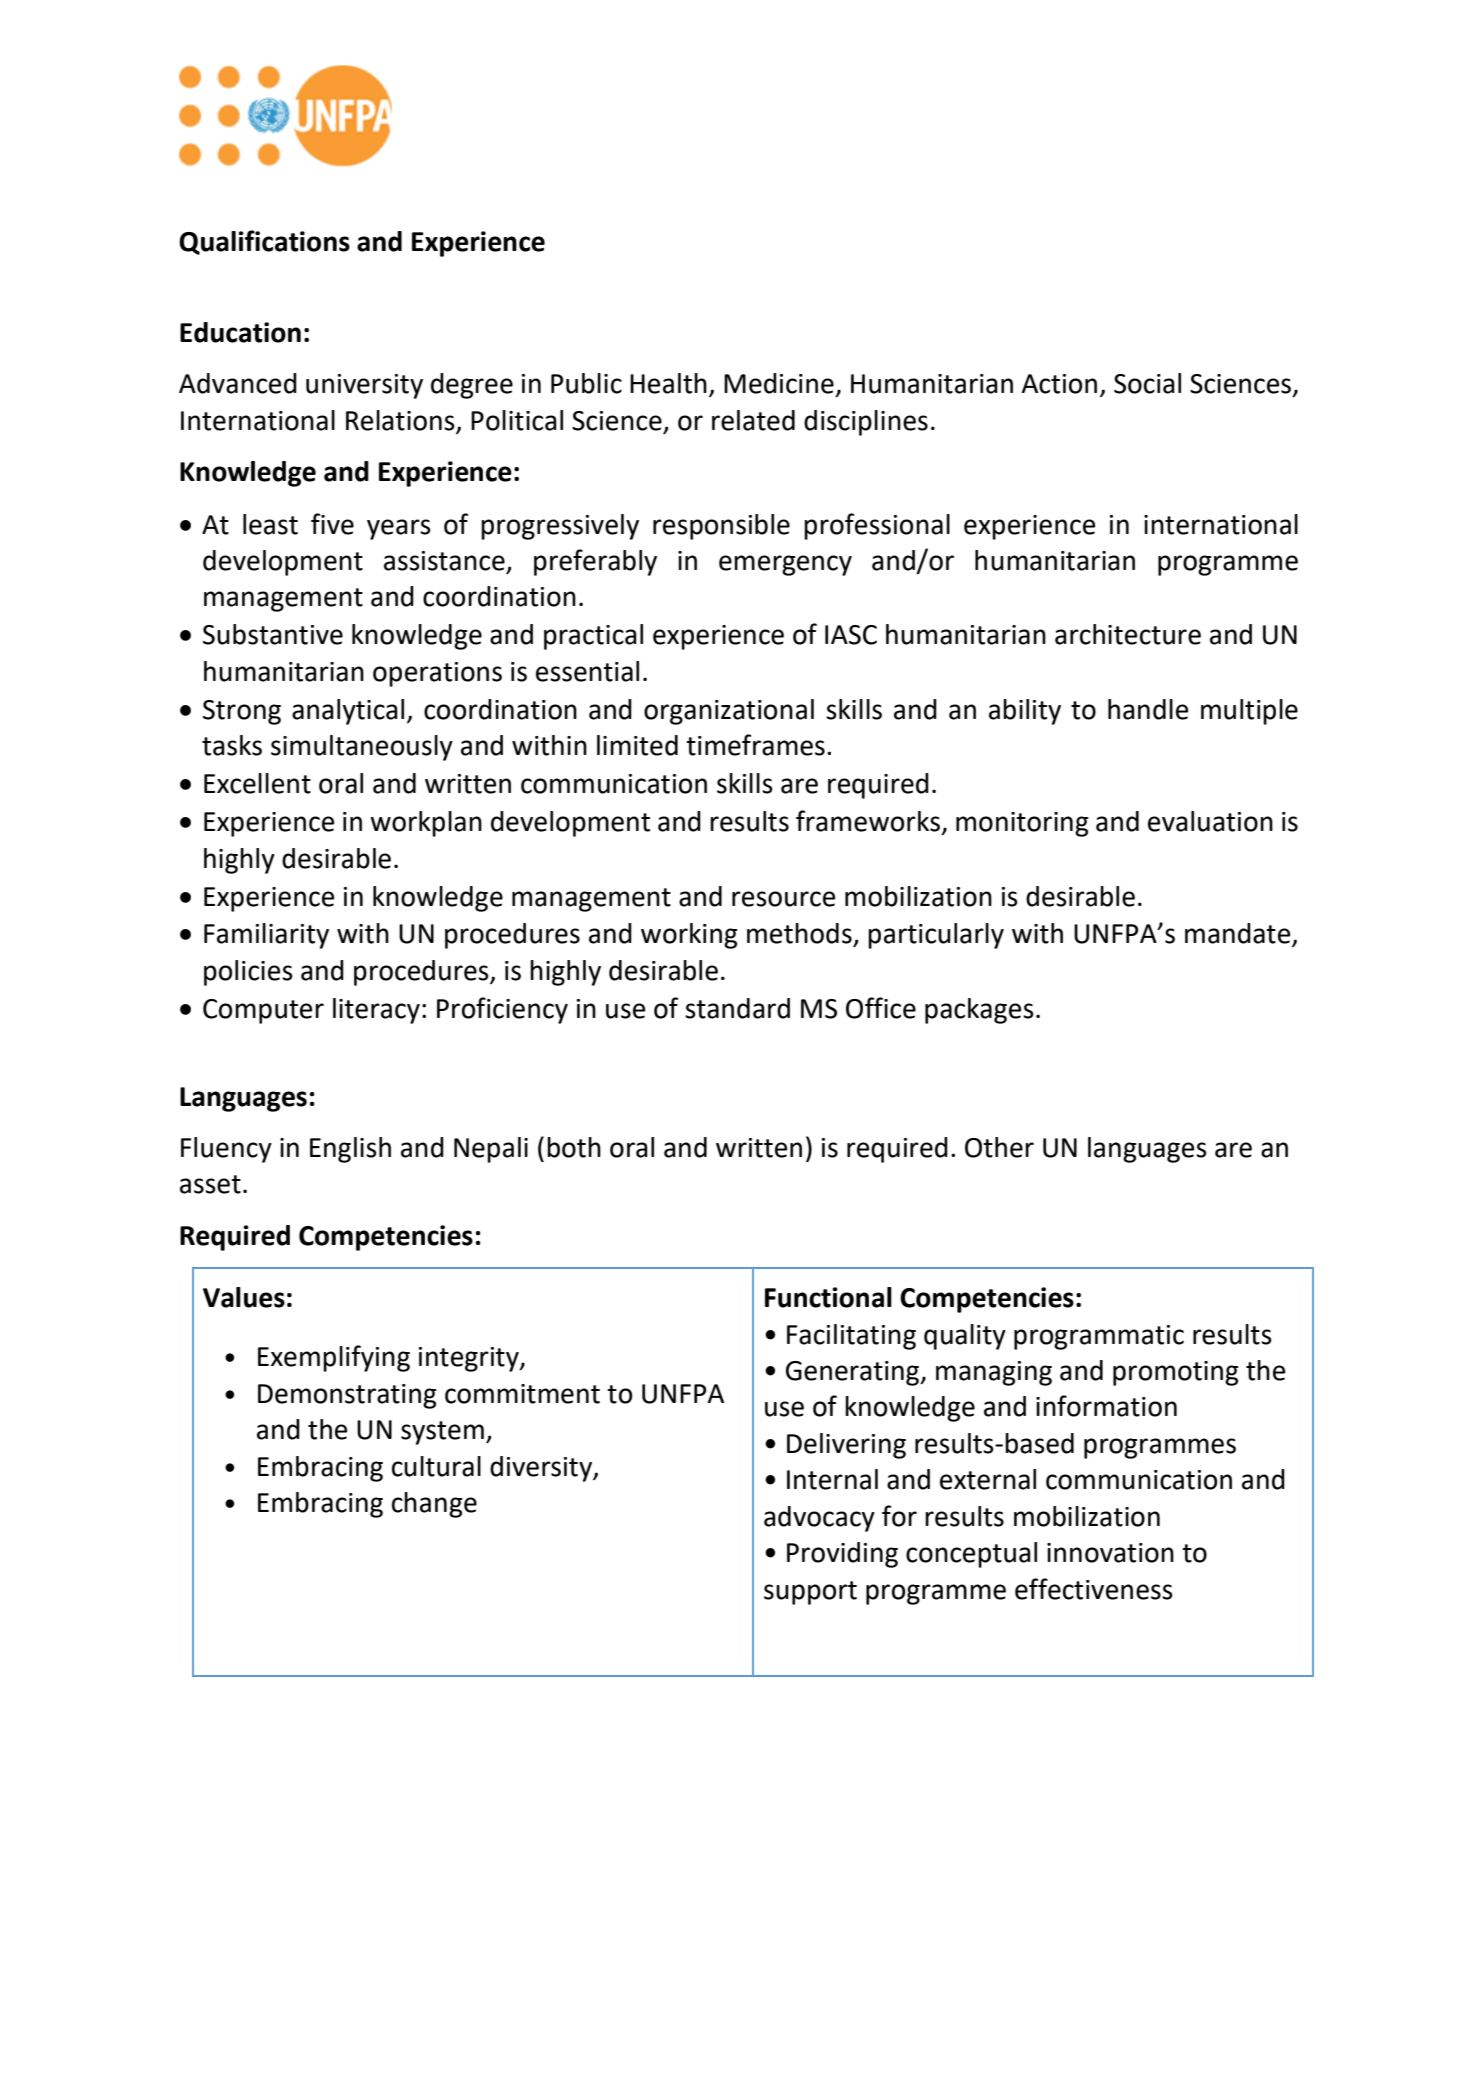 This screenshot has width=1478, height=2092. I want to click on Social, so click(1147, 383).
